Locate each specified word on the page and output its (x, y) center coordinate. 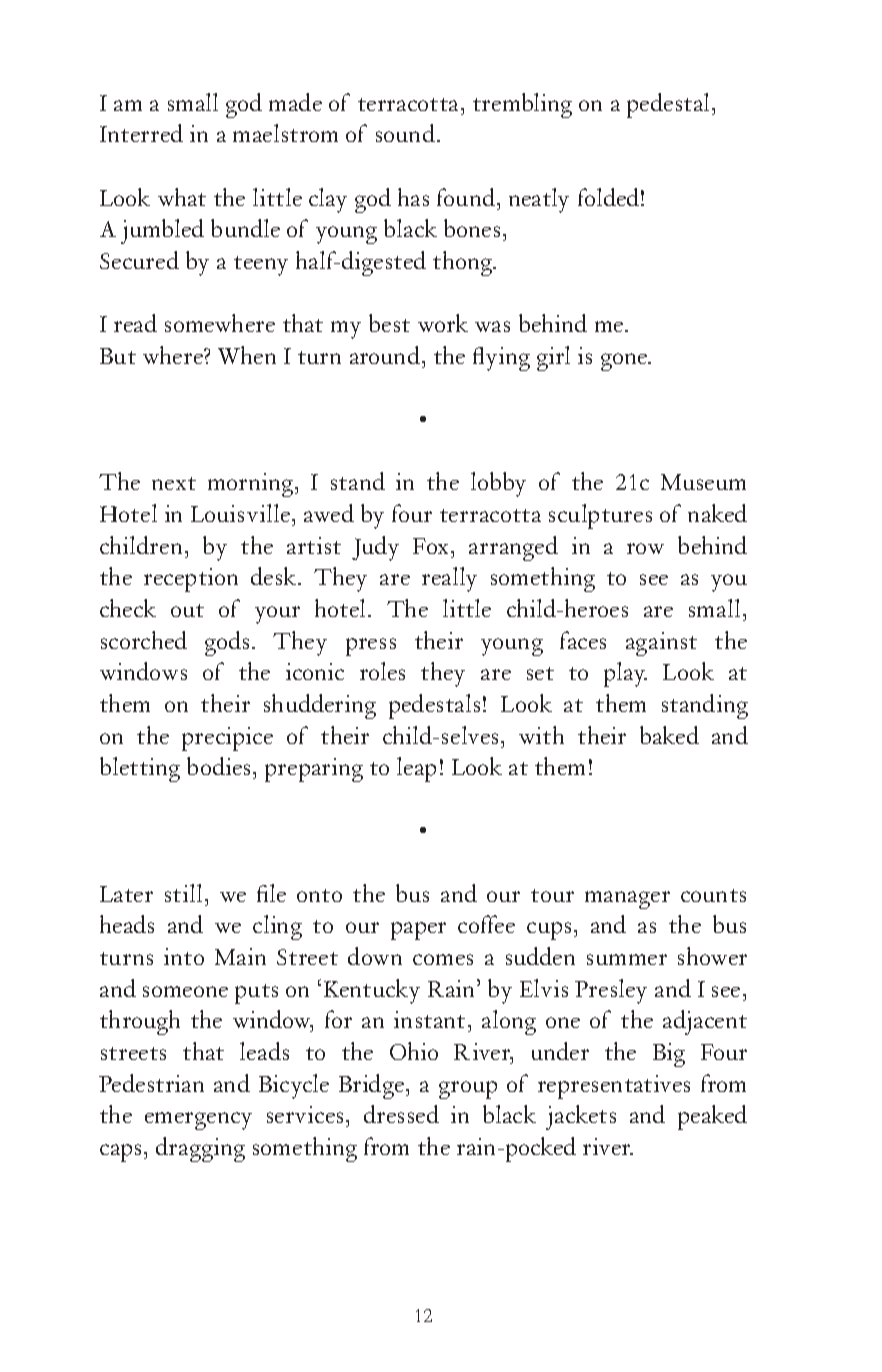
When (247, 355)
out (187, 610)
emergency (198, 1121)
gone (625, 362)
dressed (401, 1114)
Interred (141, 133)
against (661, 644)
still (183, 893)
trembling (522, 105)
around (385, 355)
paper (418, 931)
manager (627, 900)
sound (405, 133)
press (371, 647)
